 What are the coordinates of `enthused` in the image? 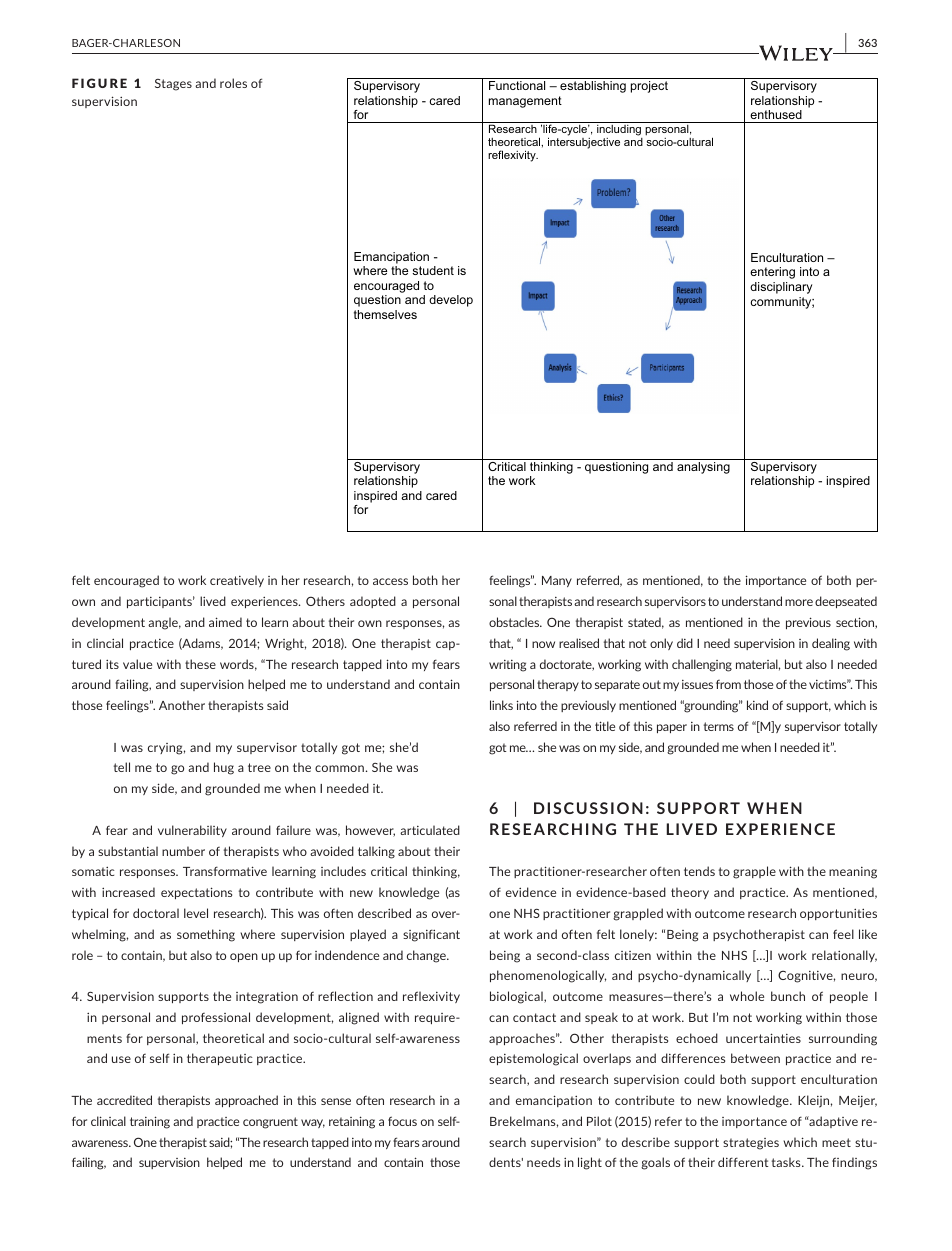 It's located at (776, 114).
